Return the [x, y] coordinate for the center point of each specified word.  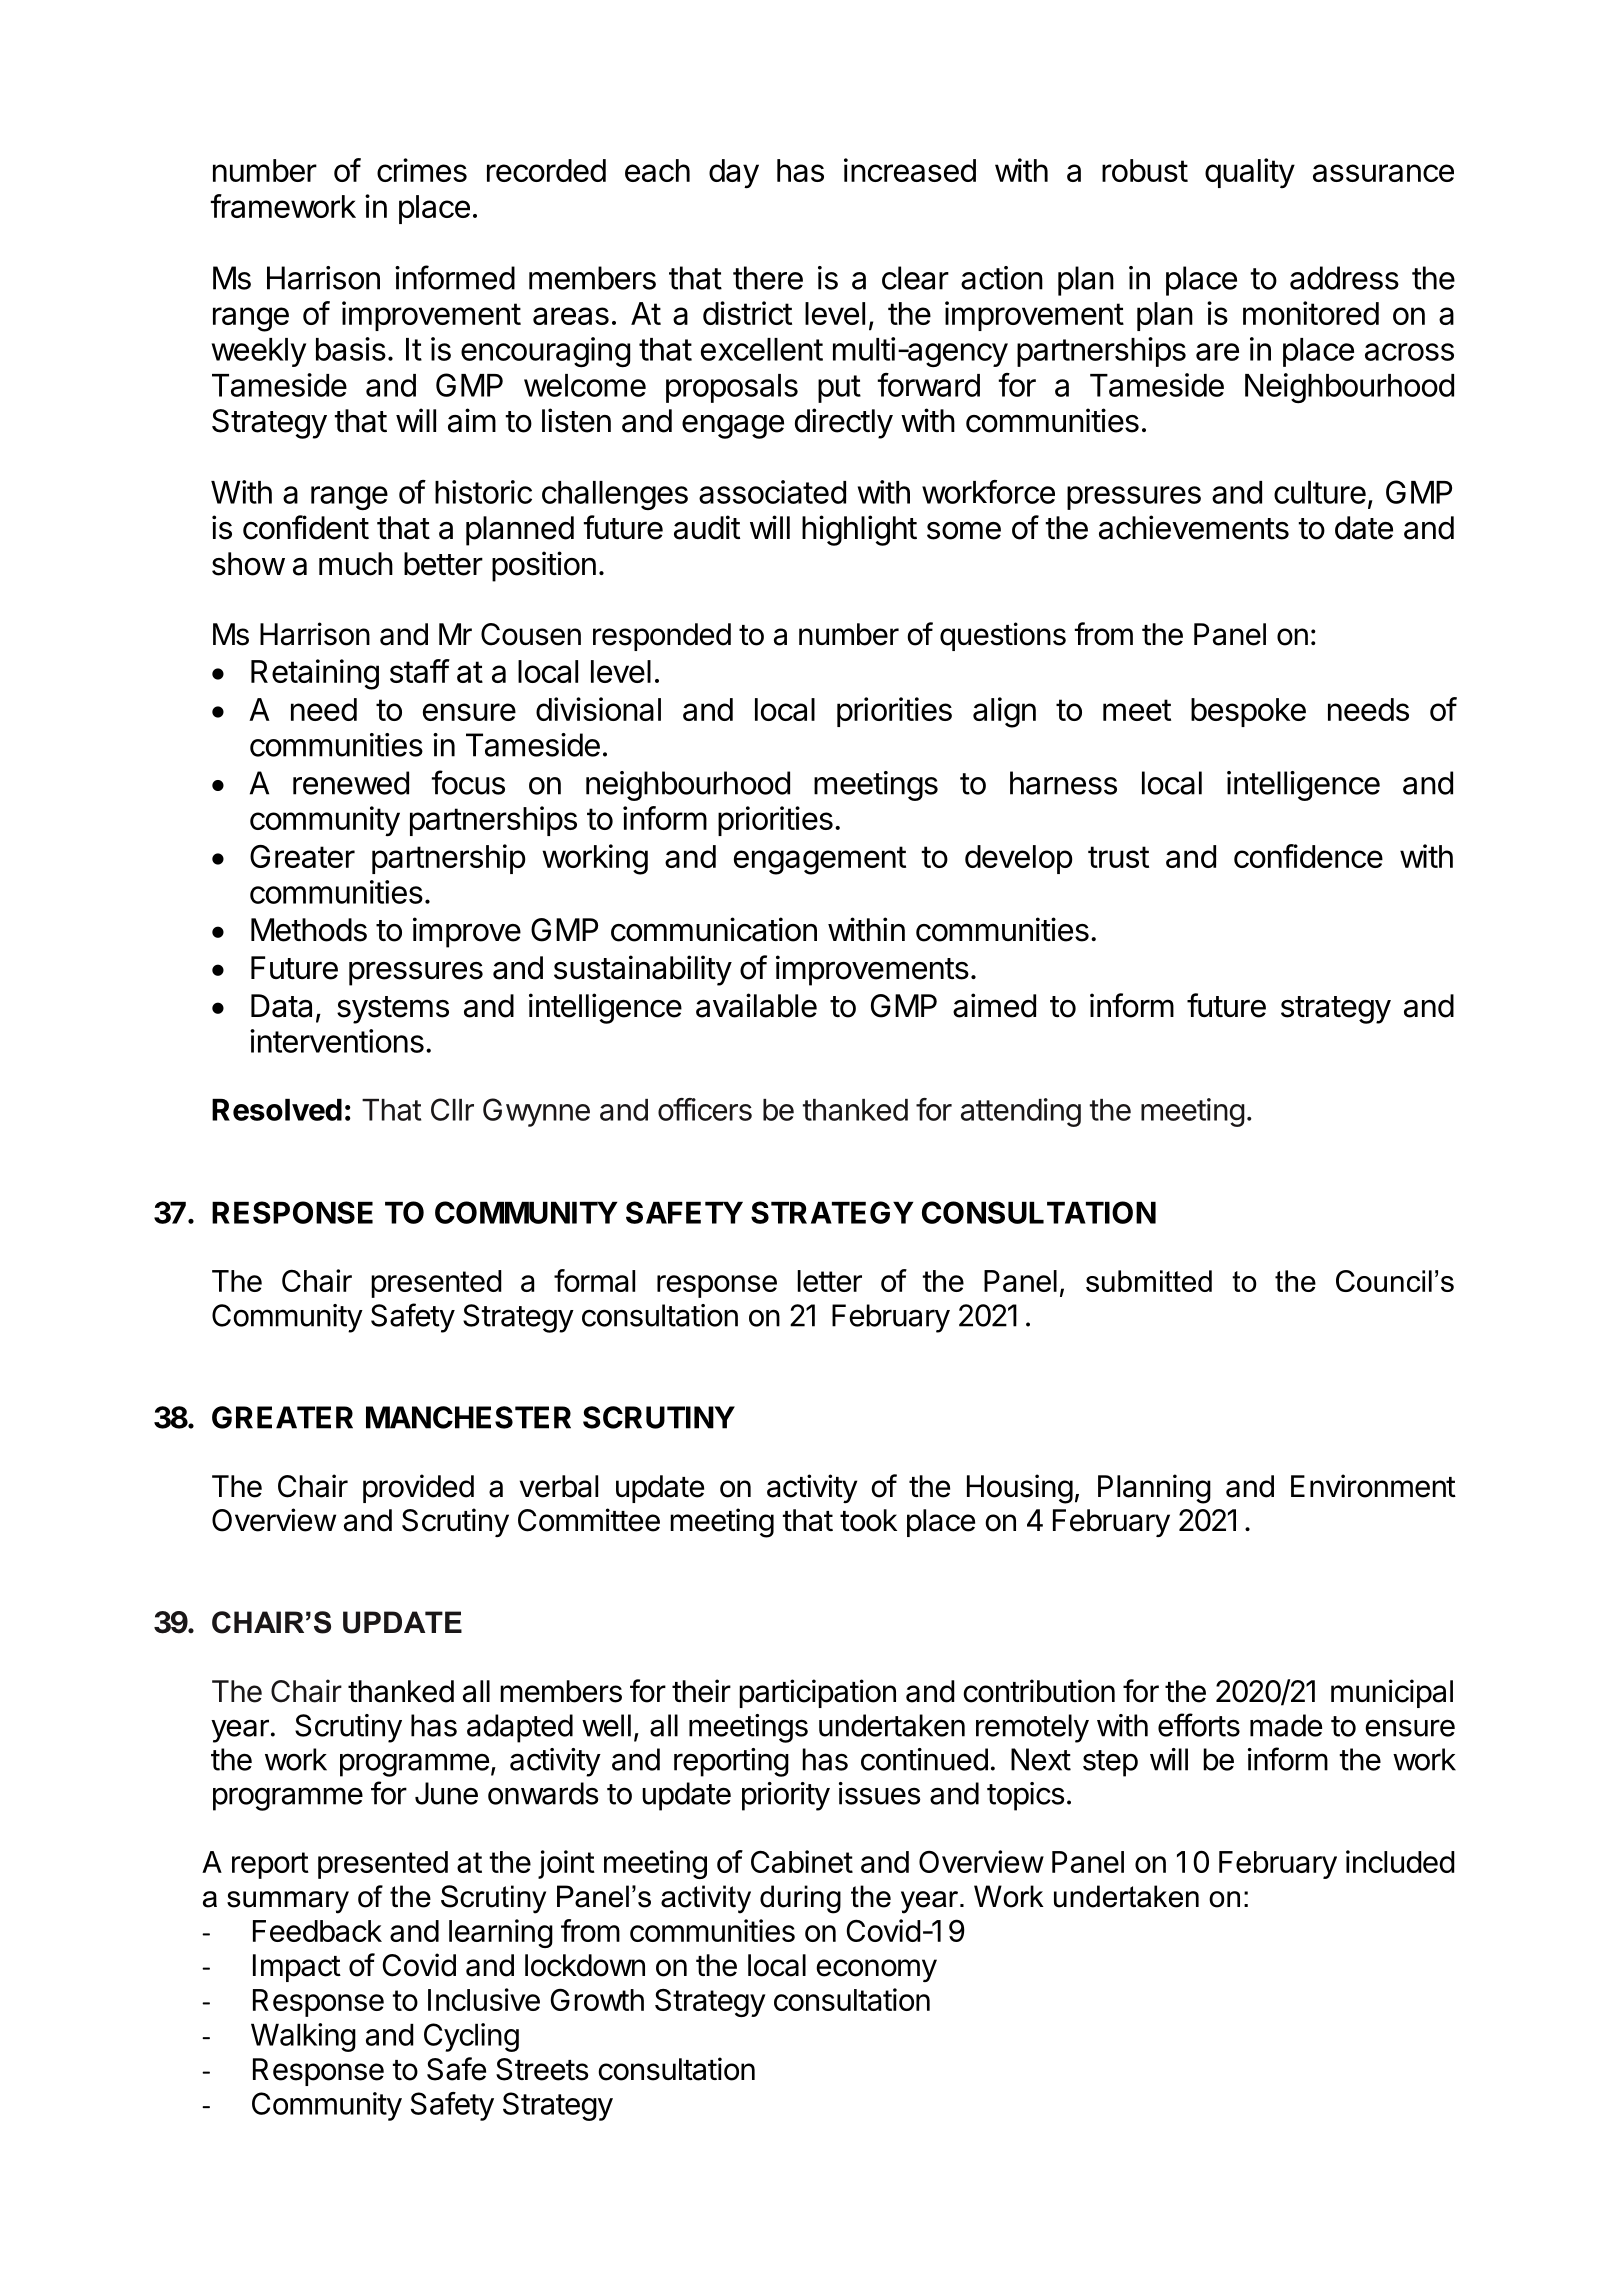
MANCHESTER [468, 1417]
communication [714, 929]
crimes [422, 170]
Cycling [471, 2037]
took [868, 1520]
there [768, 278]
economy [876, 1970]
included [1400, 1861]
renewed [351, 783]
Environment [1373, 1486]
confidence [1308, 856]
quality [1250, 173]
